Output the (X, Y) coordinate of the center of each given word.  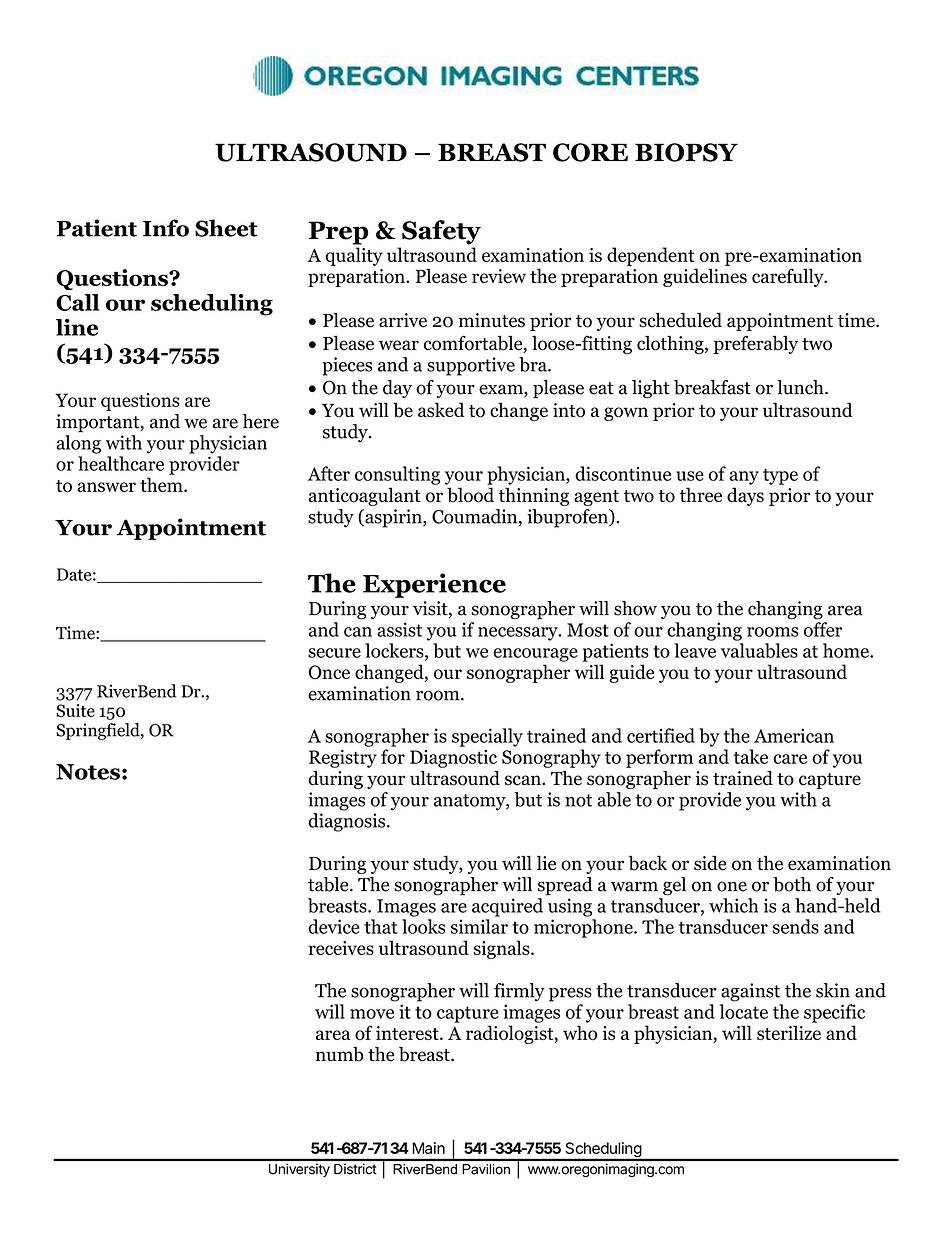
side (710, 863)
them (162, 484)
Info (166, 228)
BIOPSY (686, 152)
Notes (88, 772)
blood (470, 495)
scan (524, 780)
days (745, 496)
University (299, 1170)
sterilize (789, 1032)
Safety (441, 232)
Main (429, 1148)
